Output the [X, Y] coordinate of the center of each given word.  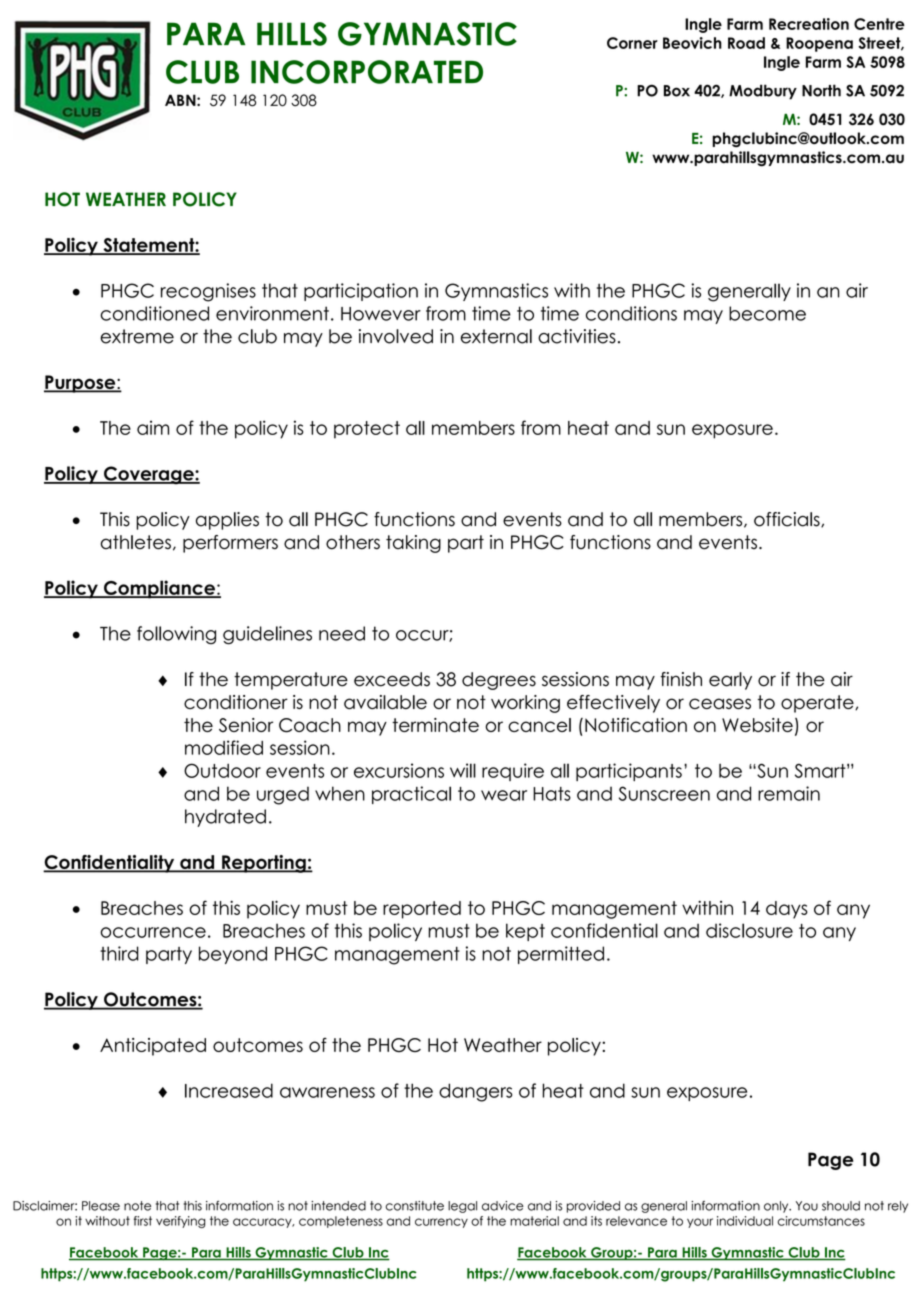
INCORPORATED [367, 72]
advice [503, 1206]
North [821, 90]
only [777, 1207]
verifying [181, 1222]
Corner [632, 43]
